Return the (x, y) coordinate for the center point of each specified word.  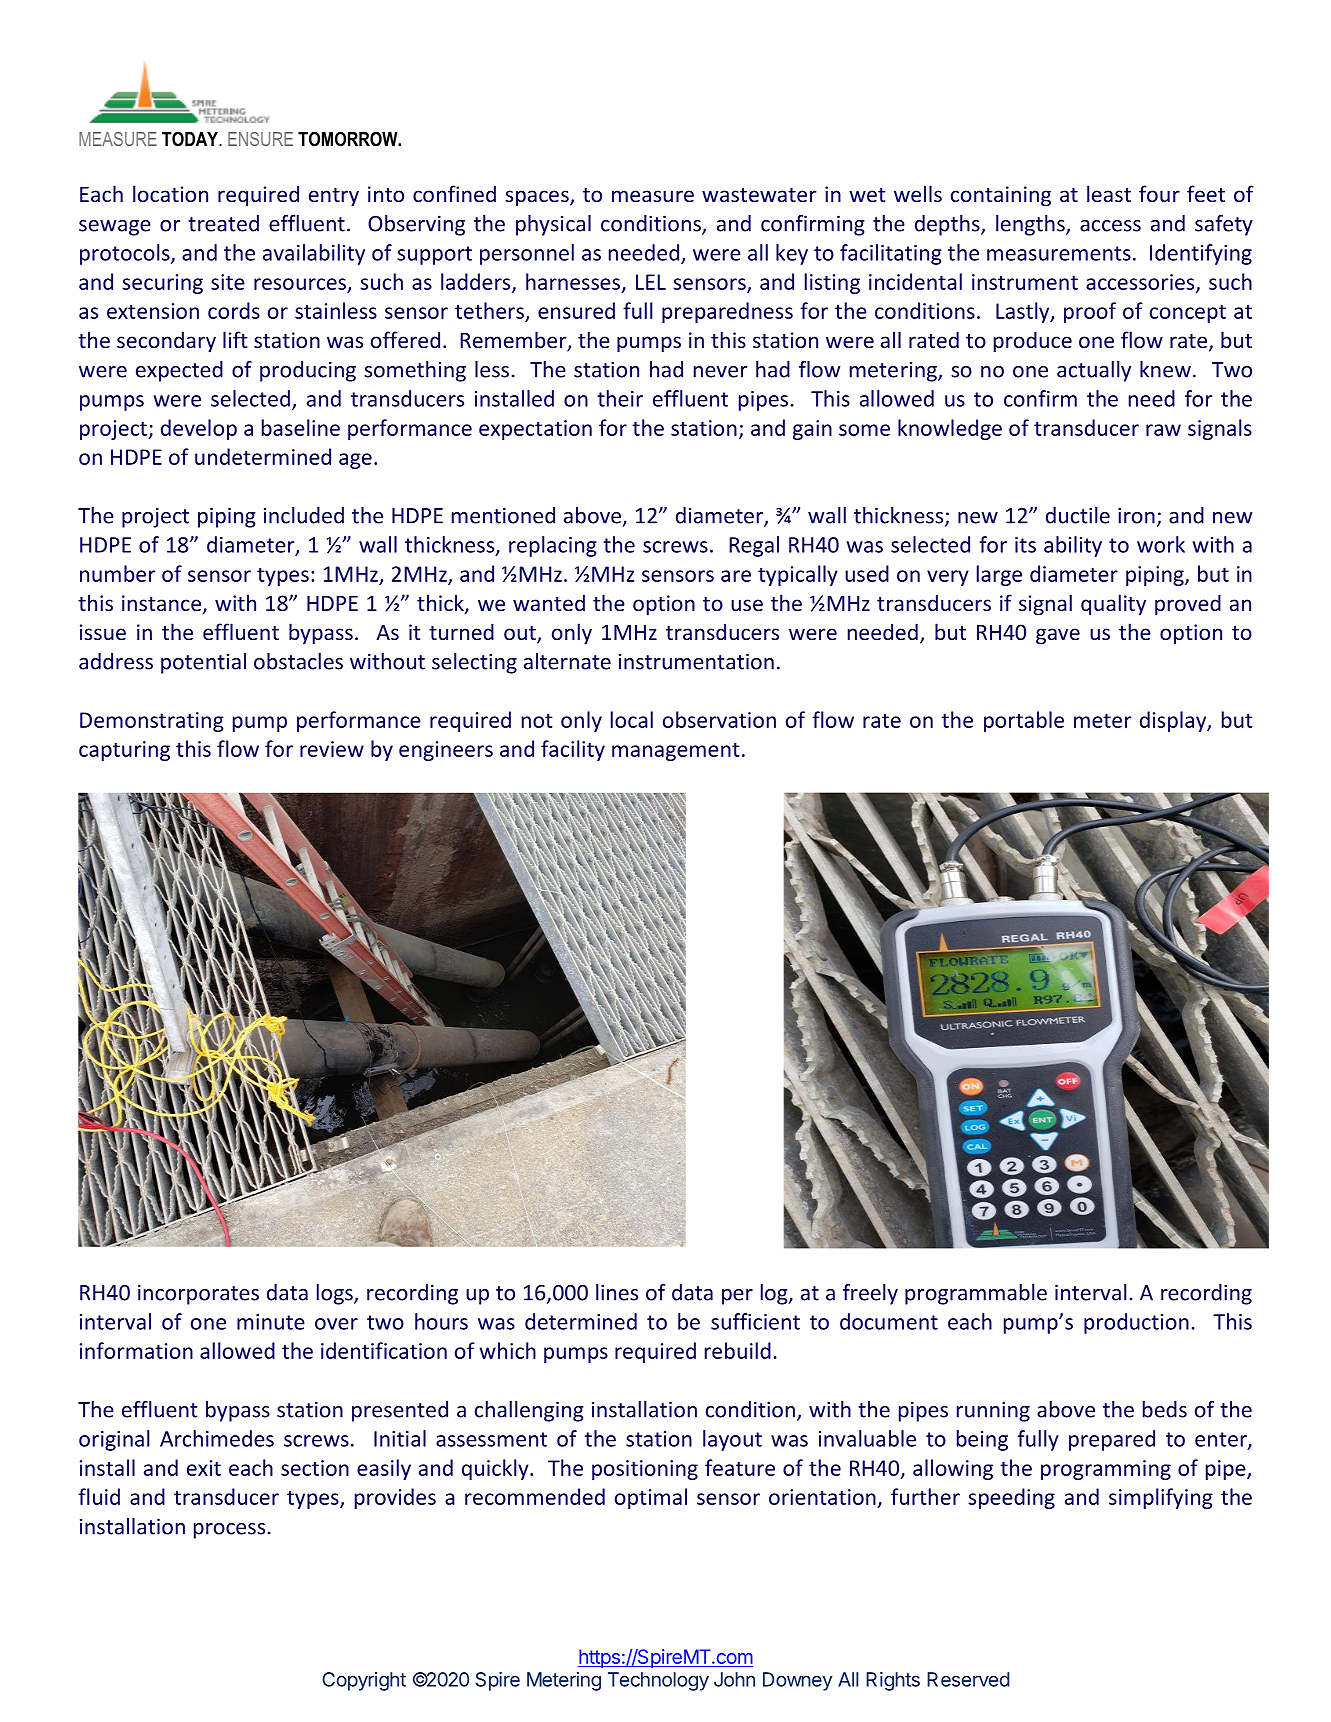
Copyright (364, 1681)
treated (223, 223)
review (332, 749)
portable (1024, 721)
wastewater (759, 195)
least (1109, 193)
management (676, 751)
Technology (658, 1681)
